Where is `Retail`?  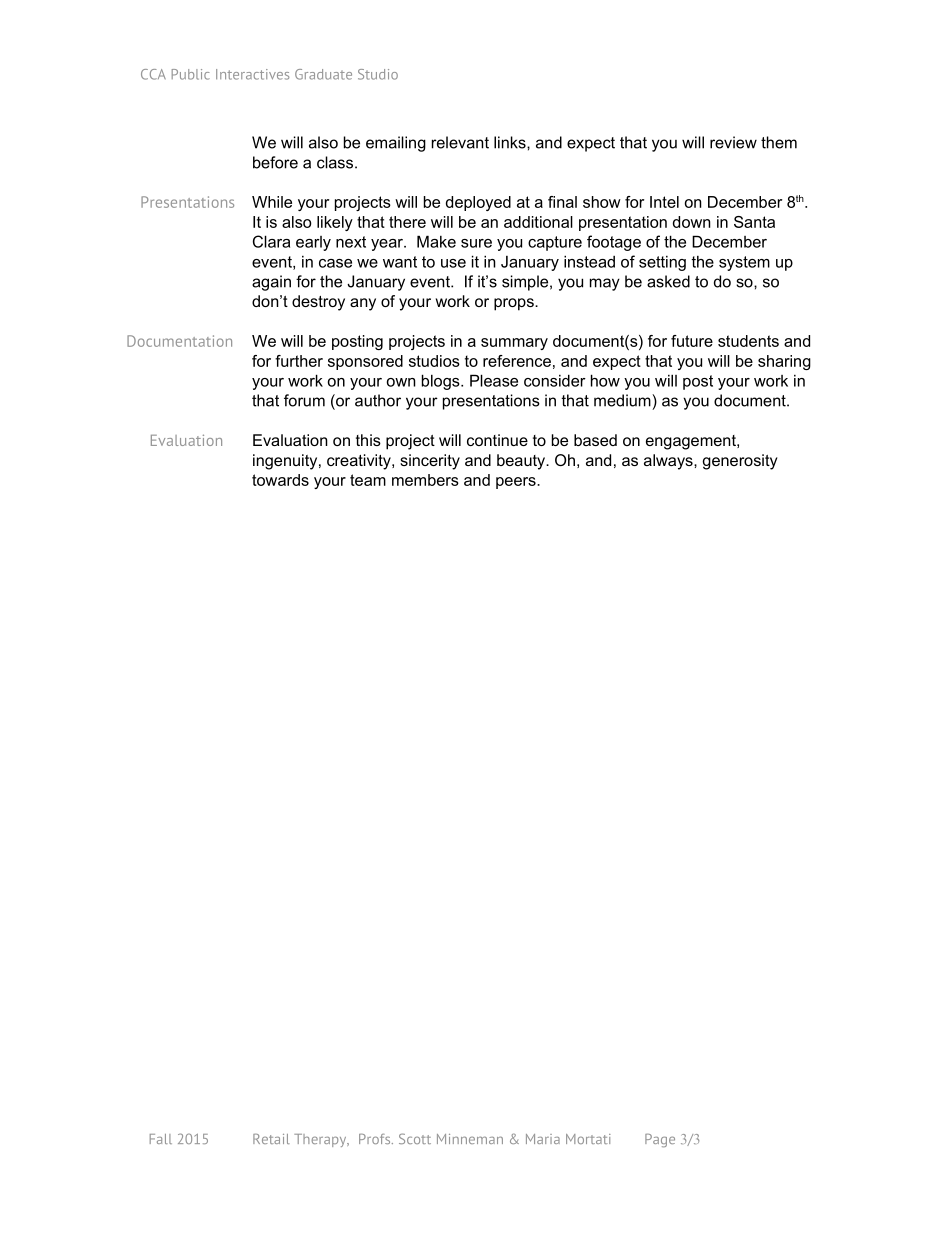
Retail is located at coordinates (271, 1139).
